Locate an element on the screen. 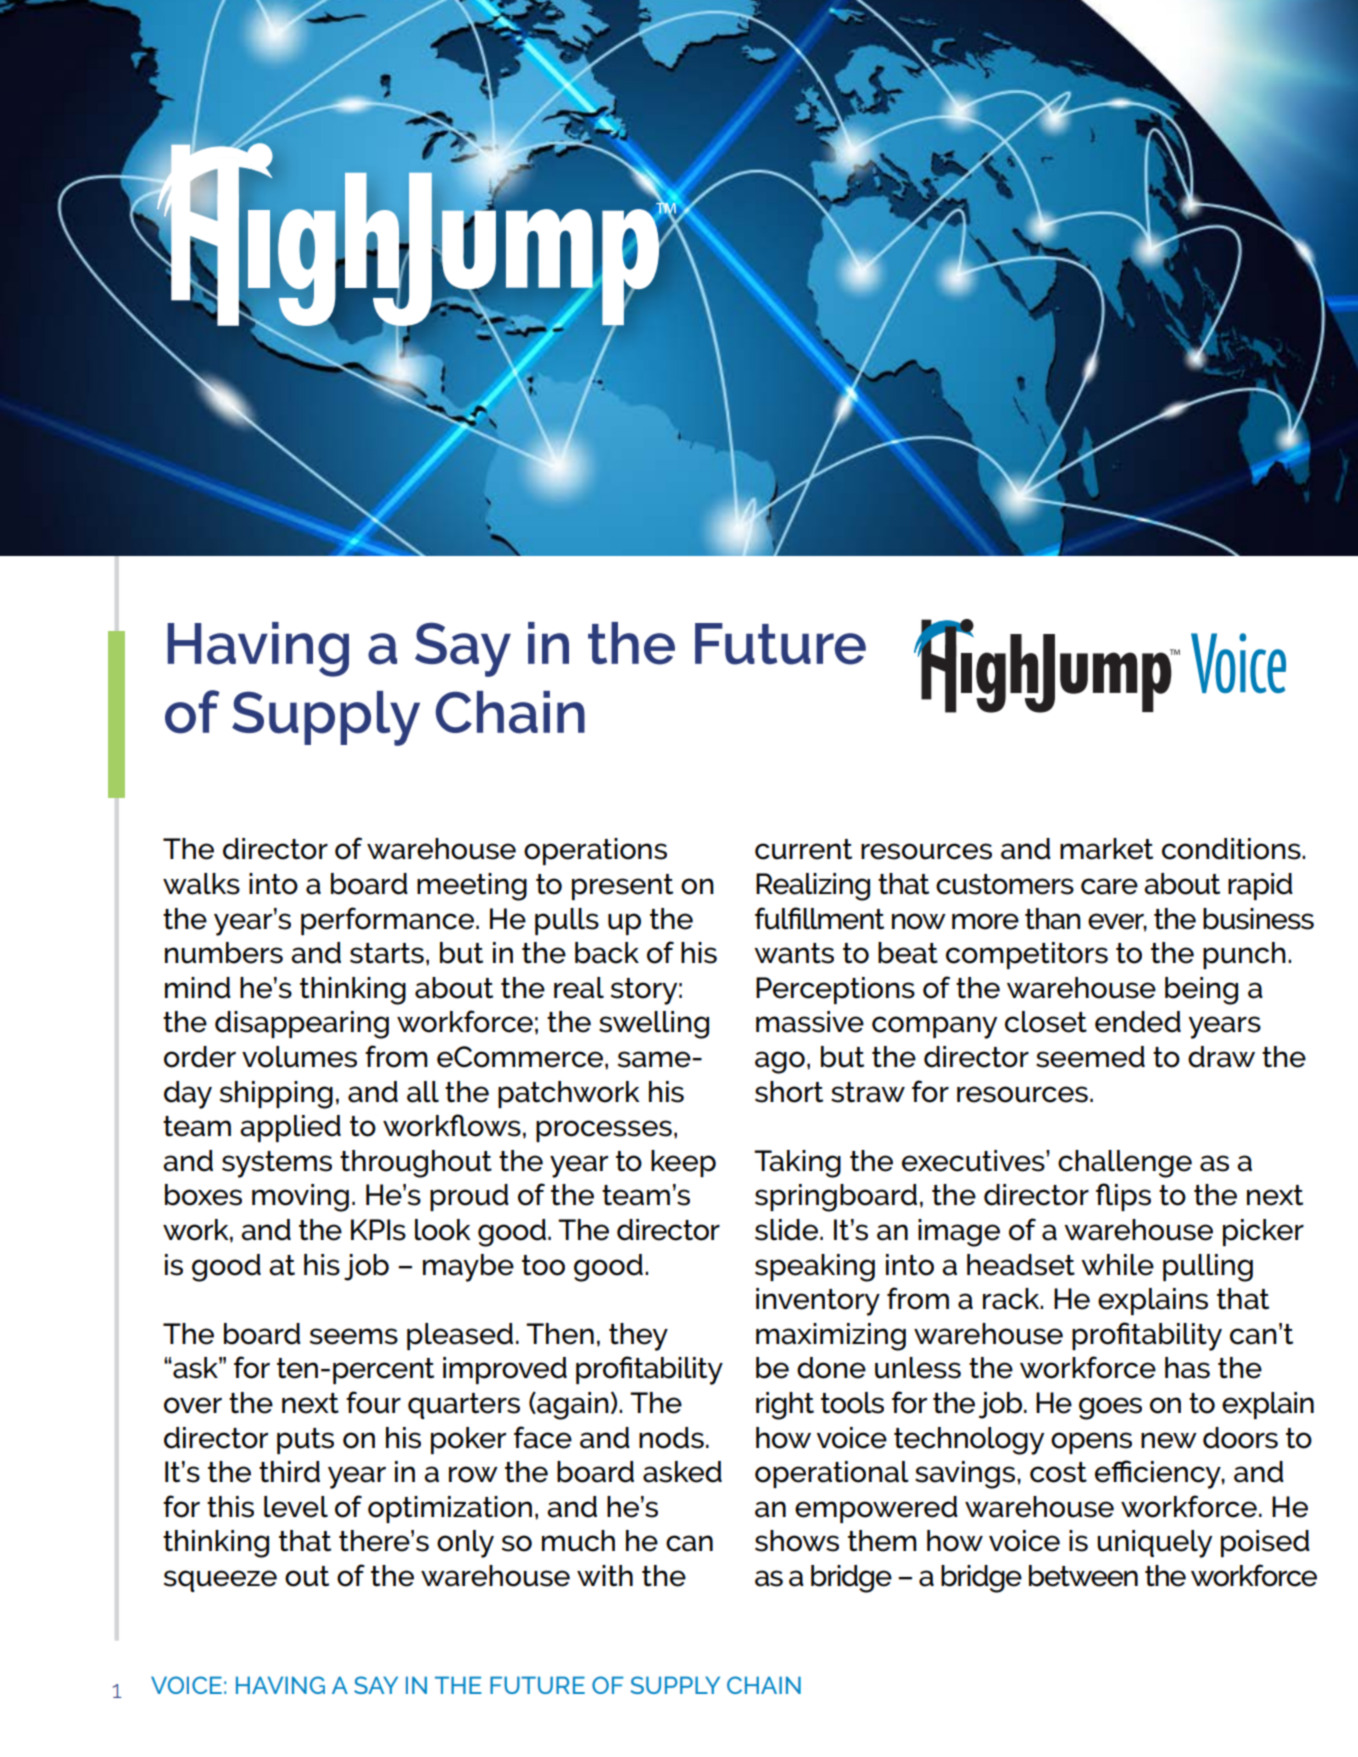 This screenshot has width=1358, height=1757. walks is located at coordinates (201, 884).
